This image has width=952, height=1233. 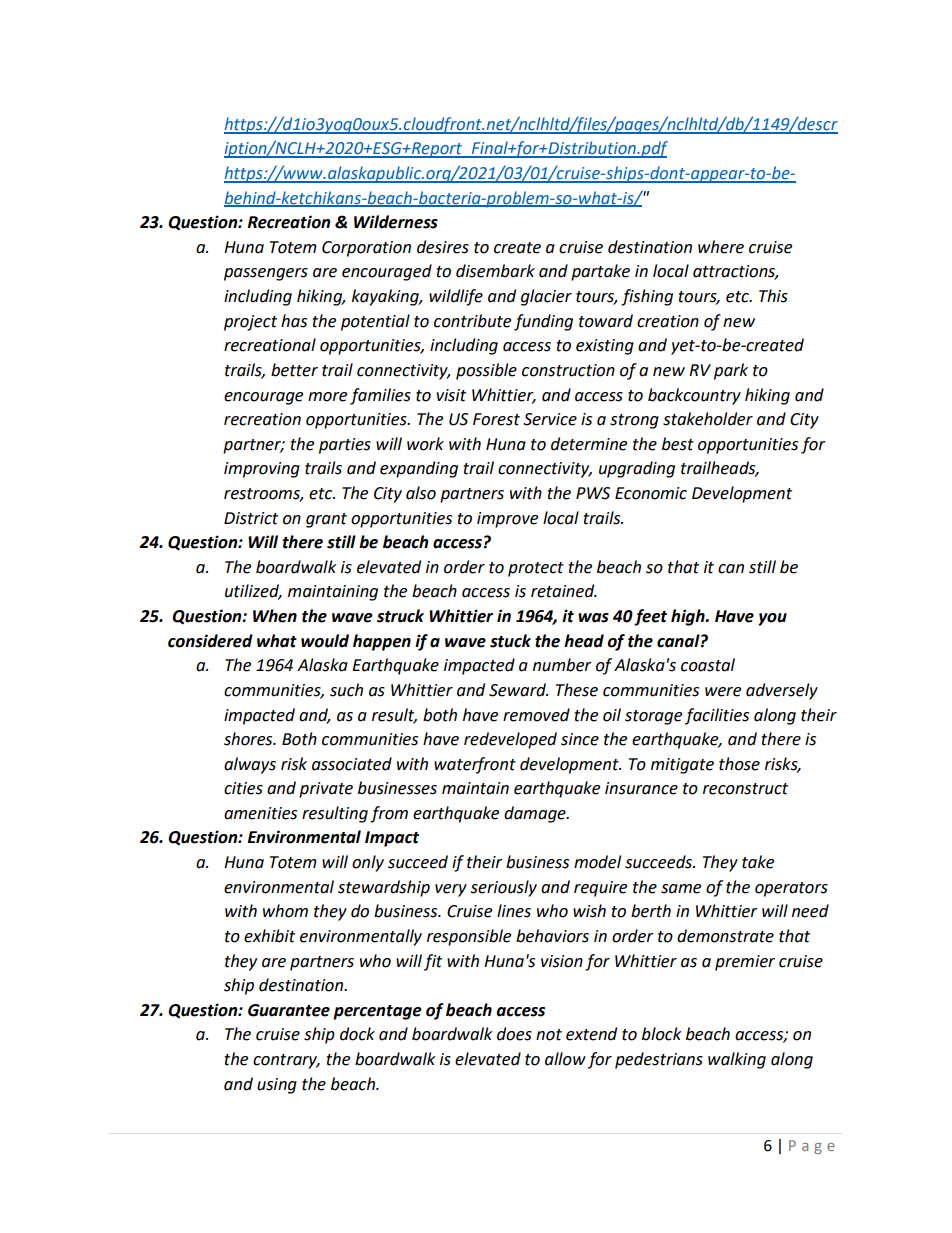 I want to click on passengers, so click(x=266, y=274).
